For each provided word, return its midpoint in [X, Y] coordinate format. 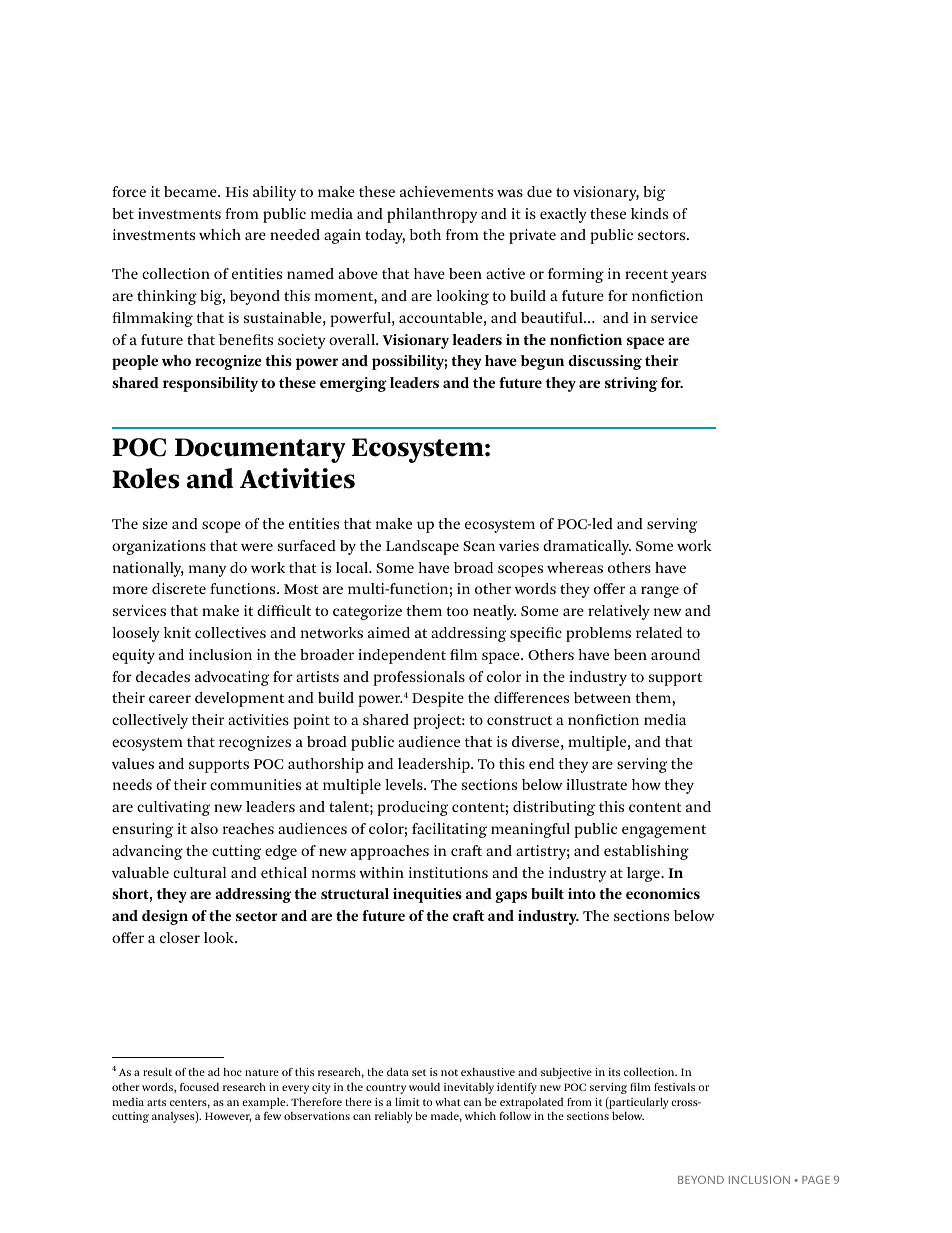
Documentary [260, 450]
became [191, 191]
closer [180, 937]
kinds [649, 213]
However [228, 1117]
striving [631, 384]
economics [663, 893]
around [675, 654]
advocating [232, 678]
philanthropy [432, 215]
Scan [479, 546]
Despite [438, 699]
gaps [511, 897]
